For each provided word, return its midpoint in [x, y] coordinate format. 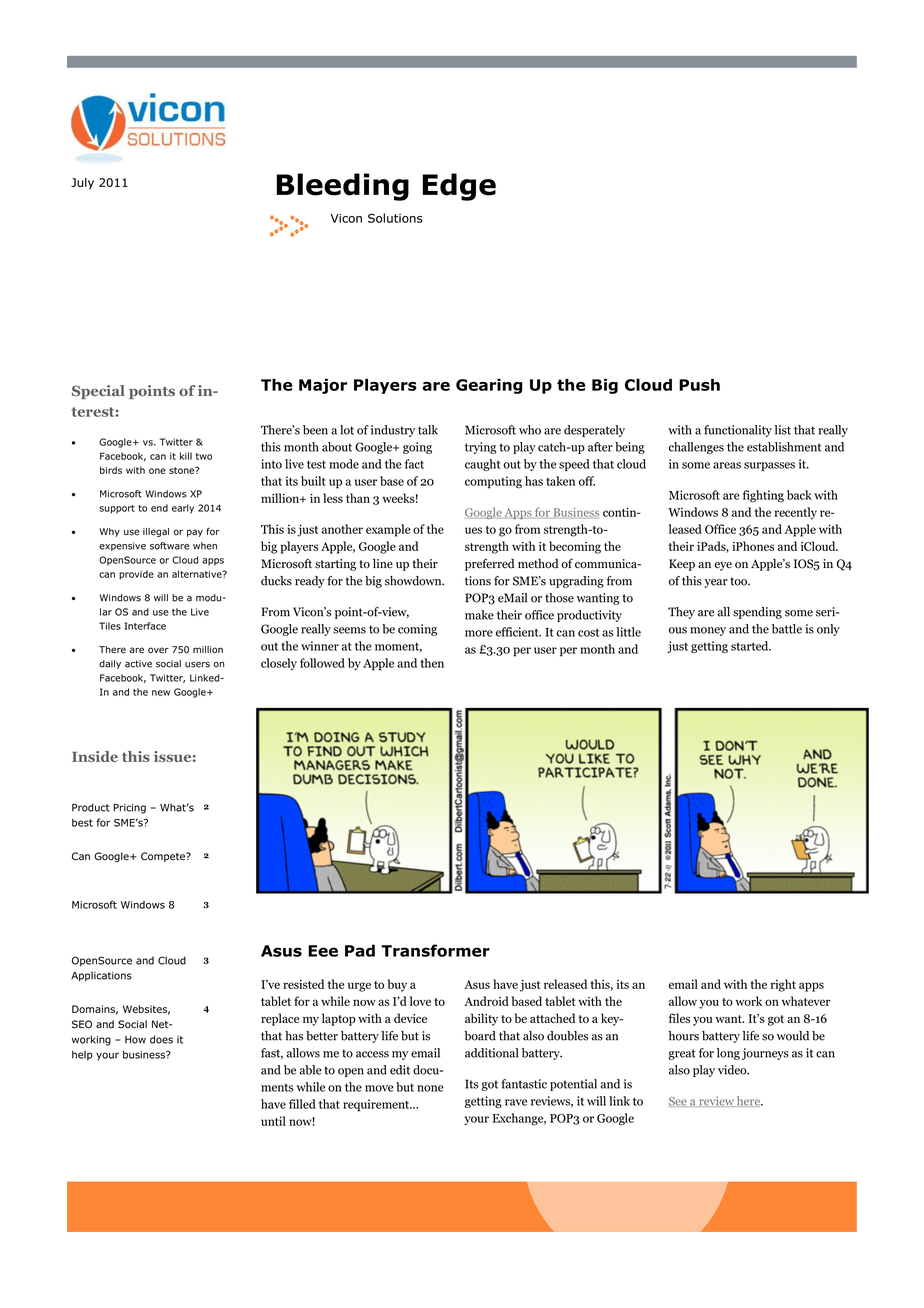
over [158, 650]
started [751, 646]
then [432, 663]
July [82, 184]
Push [699, 385]
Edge [459, 187]
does [161, 1039]
